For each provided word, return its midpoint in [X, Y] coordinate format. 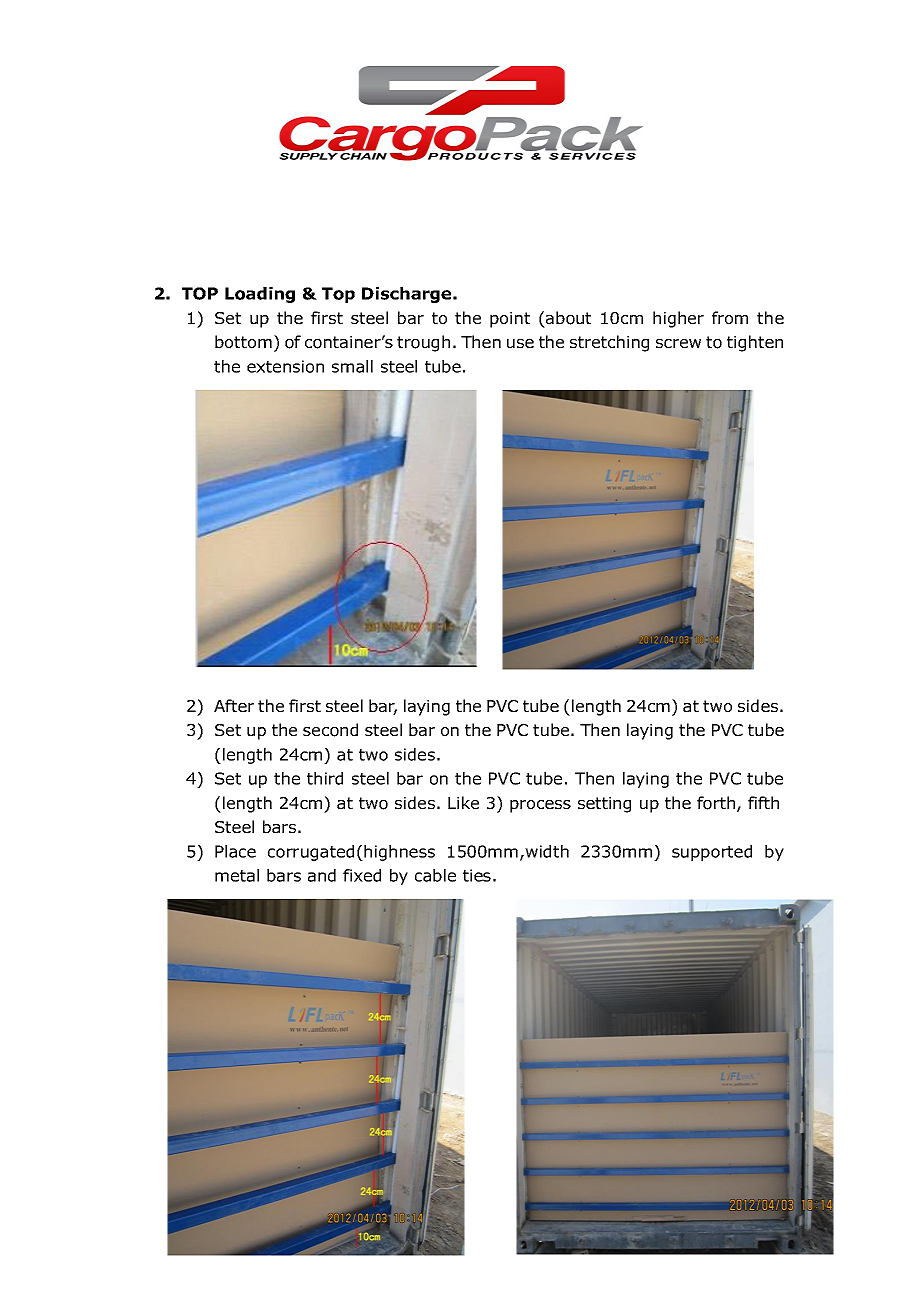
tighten [755, 343]
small [352, 366]
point [510, 320]
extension [285, 366]
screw [678, 343]
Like [463, 802]
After [234, 705]
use [520, 344]
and [322, 875]
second [330, 730]
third [325, 778]
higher [678, 319]
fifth [763, 802]
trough [423, 343]
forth [716, 803]
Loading [260, 295]
